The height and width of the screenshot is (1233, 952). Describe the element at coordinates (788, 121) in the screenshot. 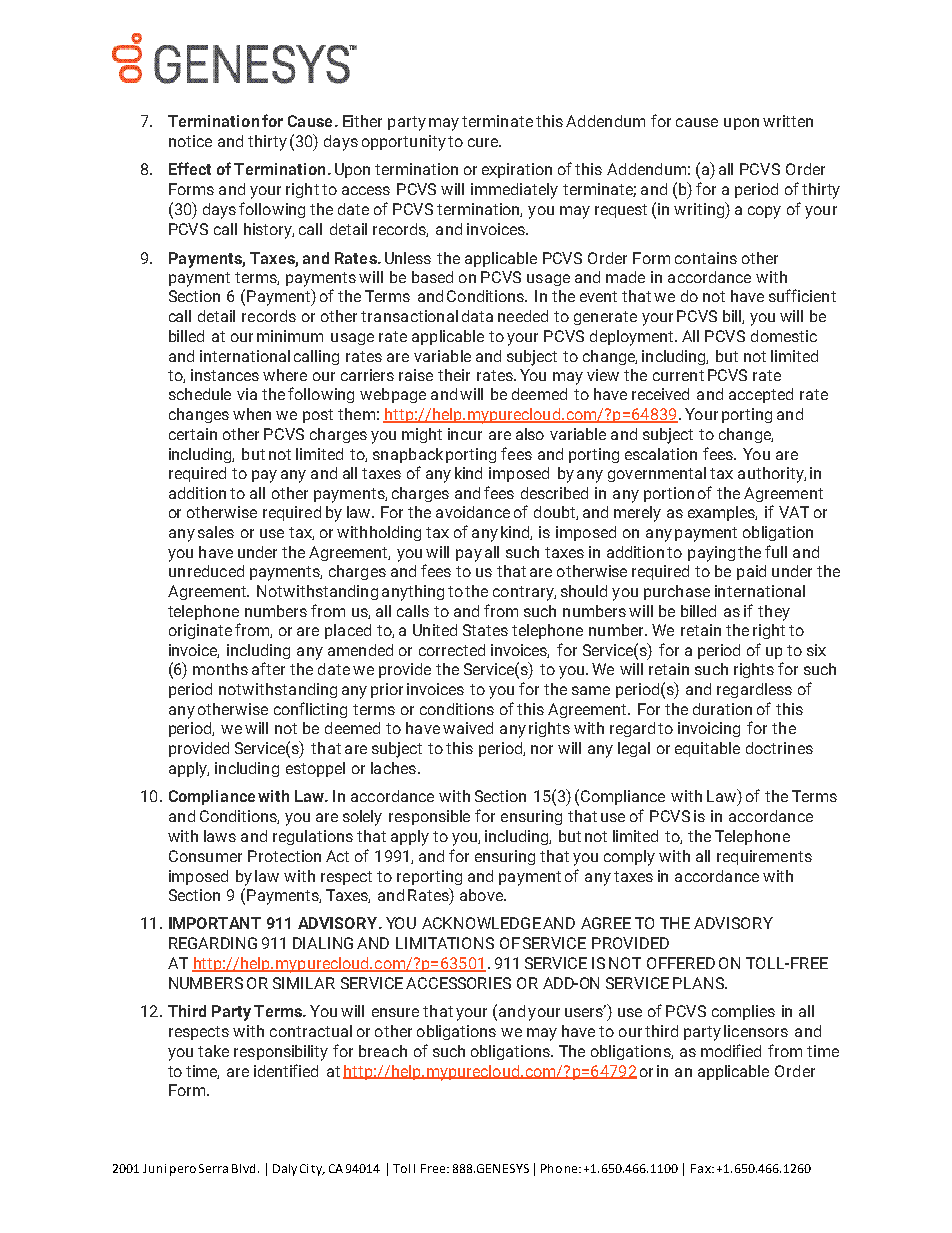

I see `written` at that location.
